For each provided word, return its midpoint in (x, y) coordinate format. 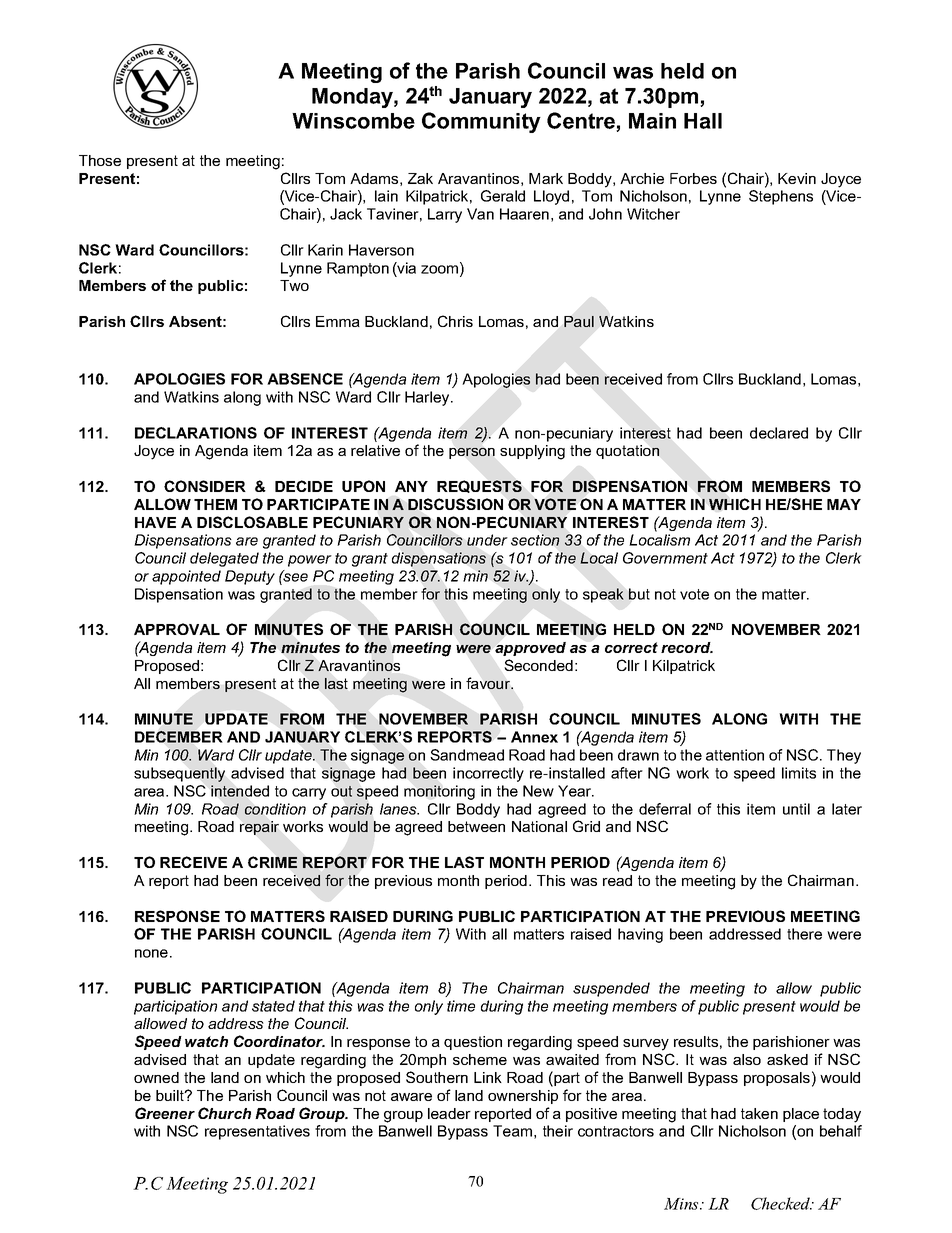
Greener (165, 1113)
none (151, 953)
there (804, 934)
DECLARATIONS (196, 433)
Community (481, 122)
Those (100, 160)
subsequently (179, 774)
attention (735, 755)
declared (779, 433)
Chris (455, 321)
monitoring (439, 792)
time (461, 1006)
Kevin (797, 178)
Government (665, 558)
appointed (186, 577)
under (487, 540)
